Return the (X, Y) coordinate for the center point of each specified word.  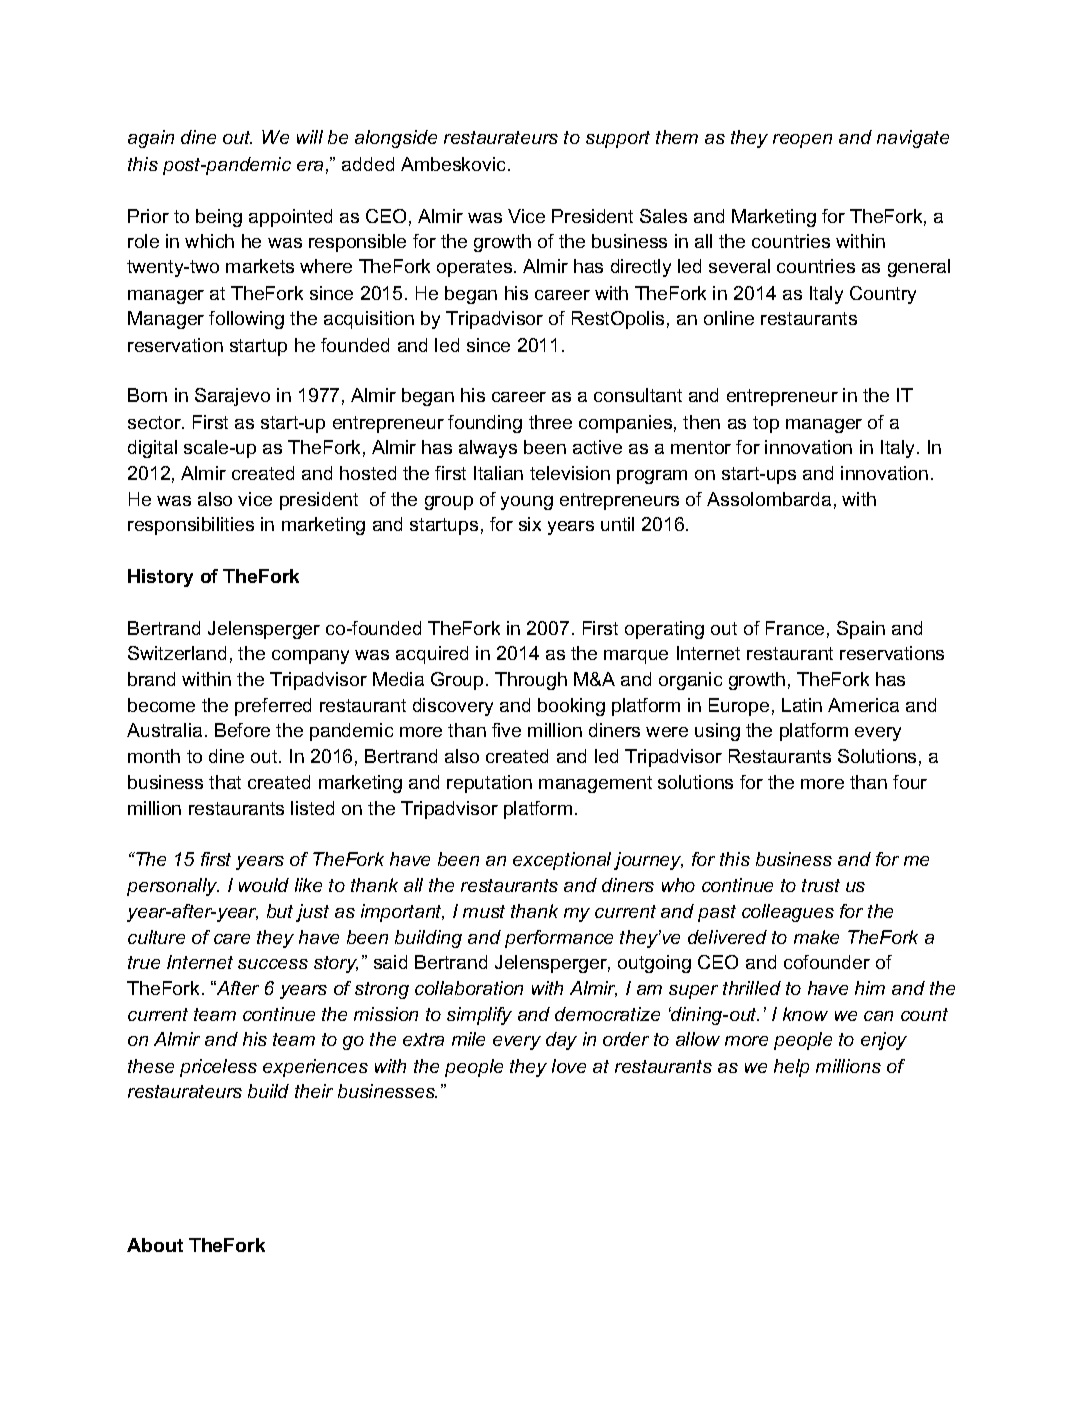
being (219, 218)
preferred (273, 707)
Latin (802, 705)
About (155, 1245)
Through (531, 681)
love (569, 1066)
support (618, 139)
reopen (802, 141)
